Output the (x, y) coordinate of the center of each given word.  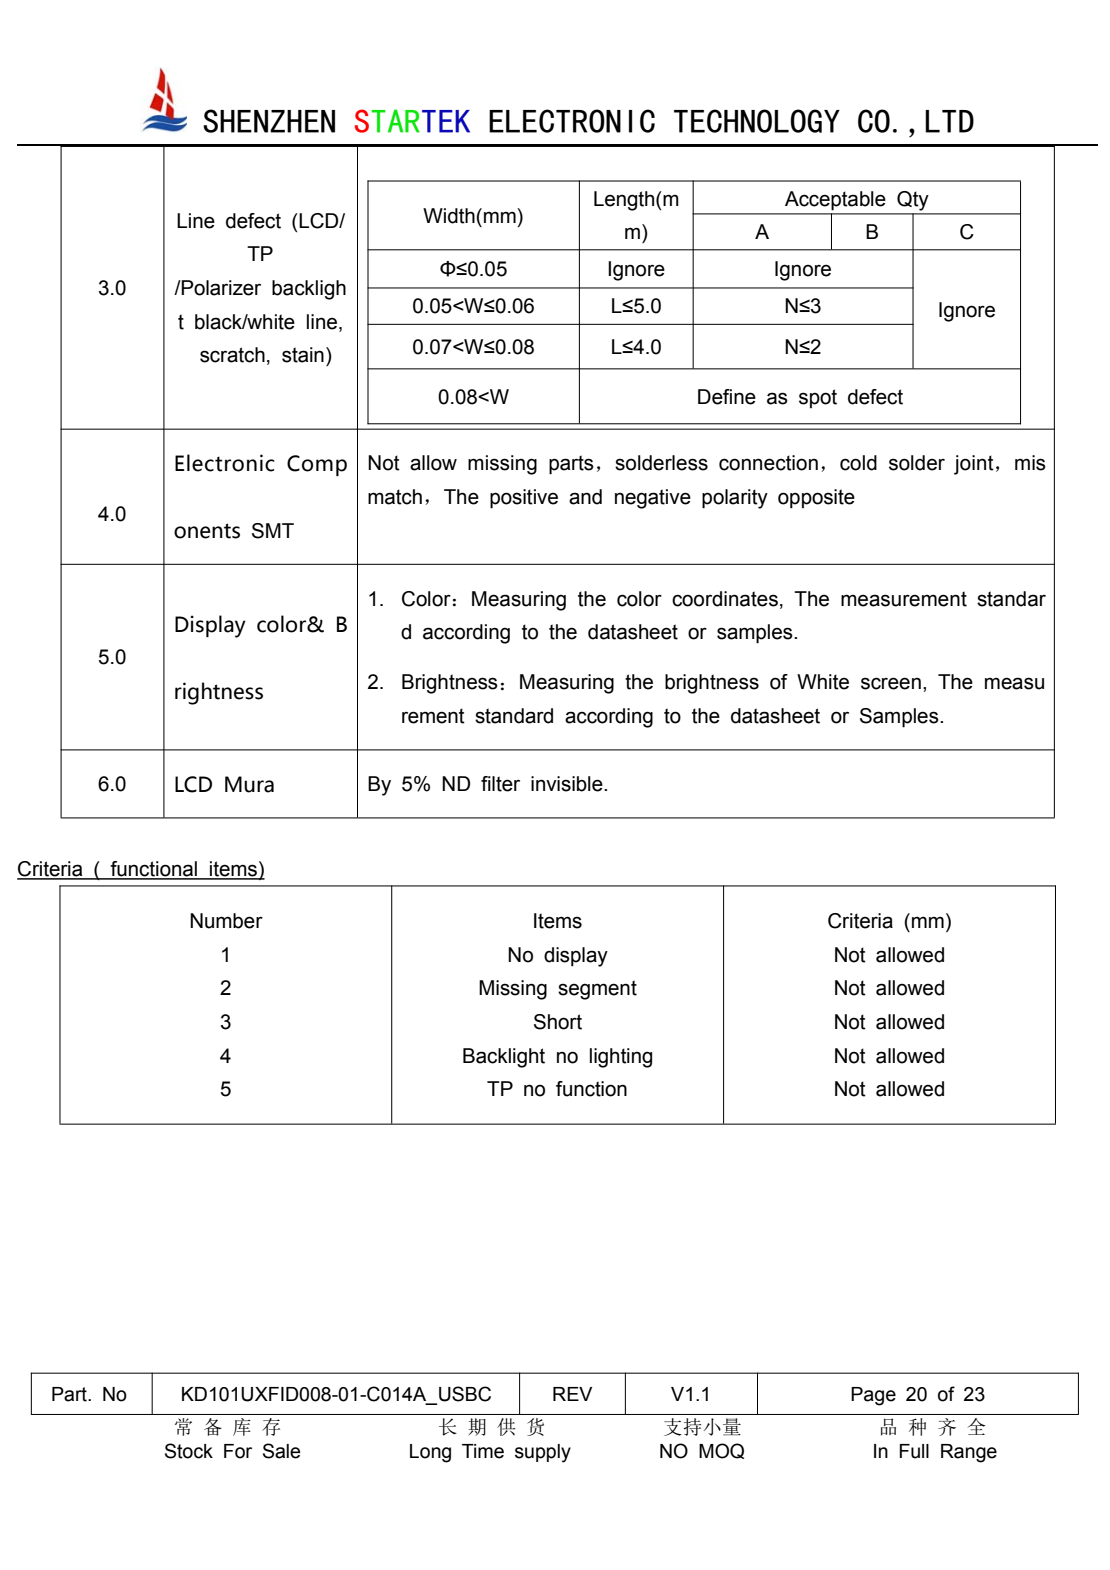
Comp (317, 465)
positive (524, 499)
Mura (249, 784)
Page (873, 1396)
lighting (621, 1058)
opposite (816, 498)
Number (226, 921)
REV (572, 1394)
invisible (568, 784)
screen (891, 683)
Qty (913, 201)
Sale (281, 1451)
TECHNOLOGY (757, 121)
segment (597, 990)
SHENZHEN (269, 121)
